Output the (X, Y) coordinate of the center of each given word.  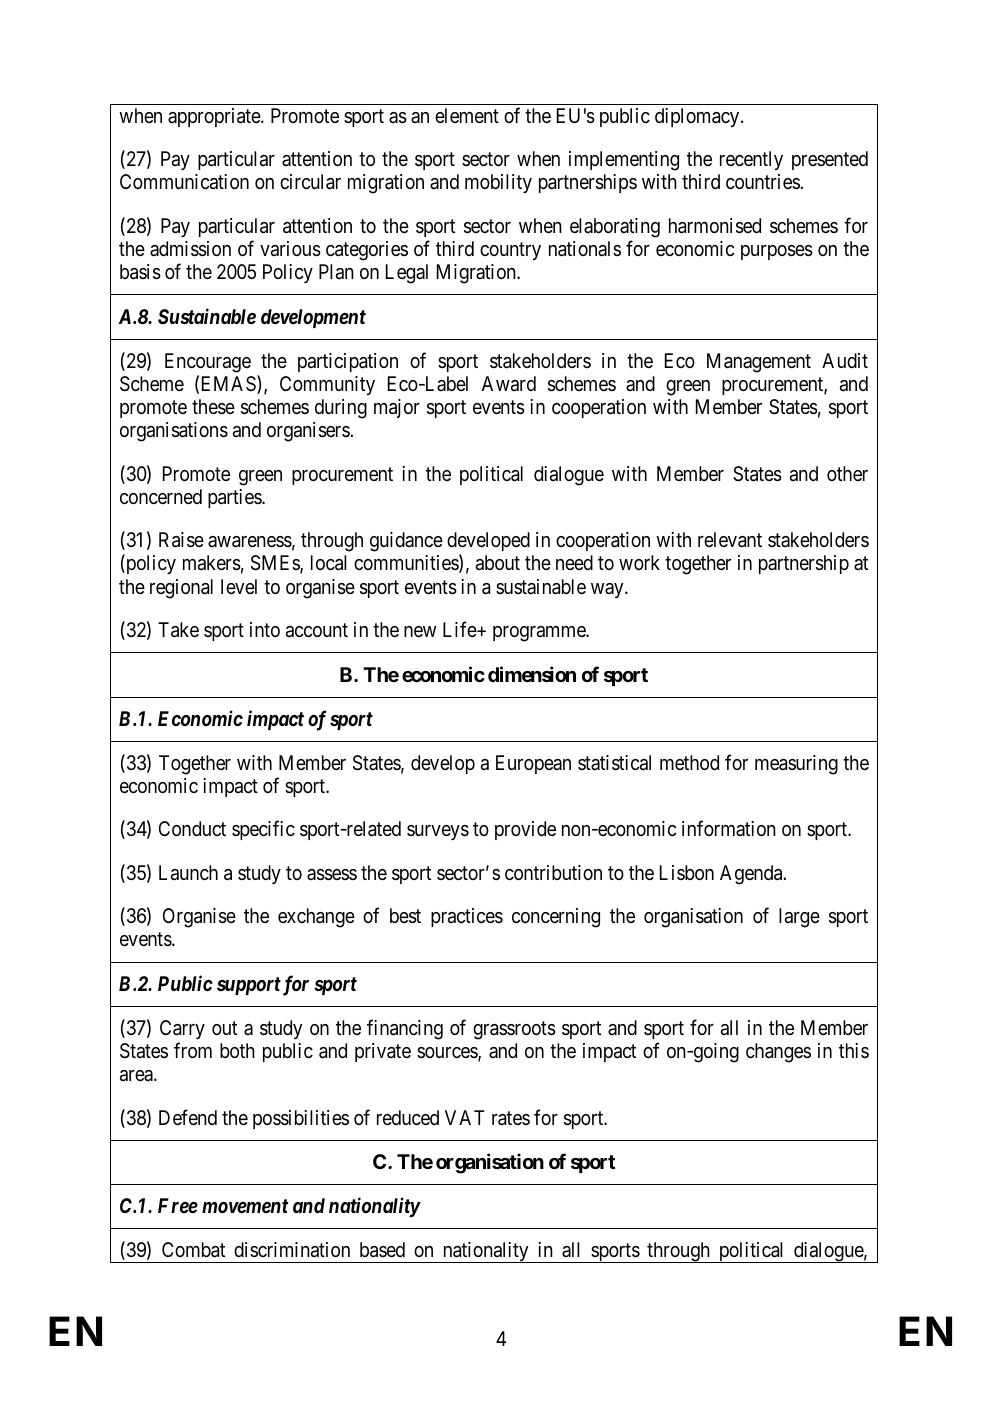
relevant (730, 540)
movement (245, 1206)
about (498, 563)
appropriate (215, 117)
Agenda (752, 875)
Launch (188, 873)
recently (751, 160)
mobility (498, 183)
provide (525, 830)
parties (235, 498)
